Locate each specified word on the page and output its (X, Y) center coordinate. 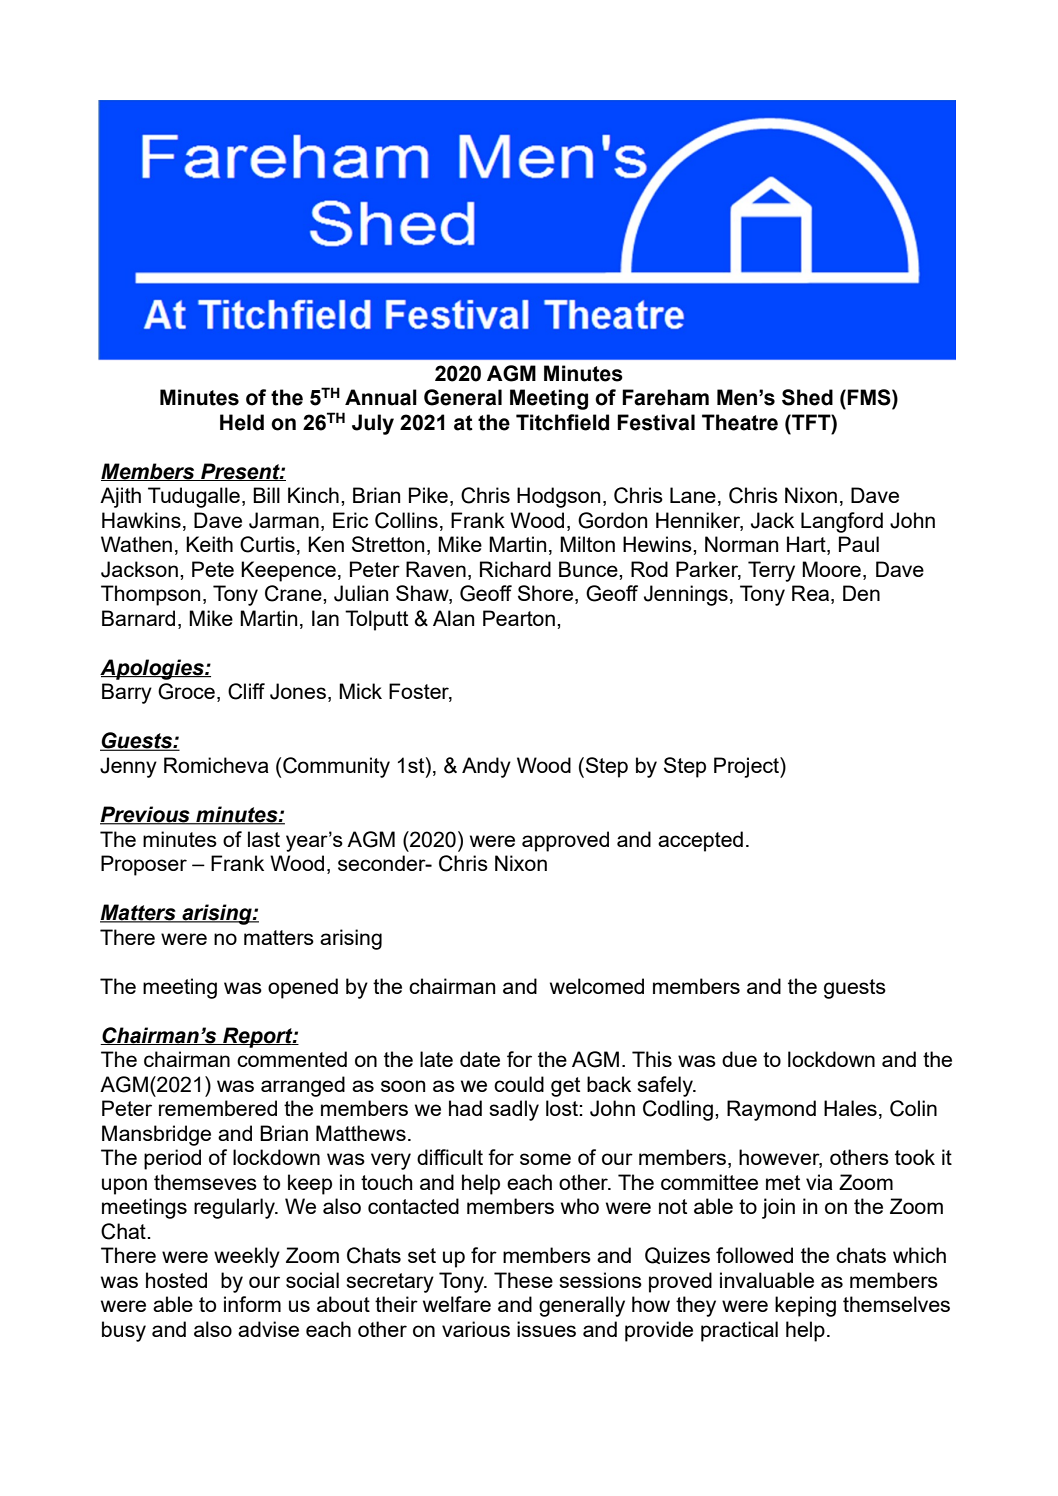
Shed (807, 397)
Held (242, 422)
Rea (812, 594)
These (523, 1280)
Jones (298, 691)
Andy (486, 767)
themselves (896, 1304)
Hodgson (558, 497)
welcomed (597, 986)
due (739, 1059)
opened (303, 988)
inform (252, 1304)
